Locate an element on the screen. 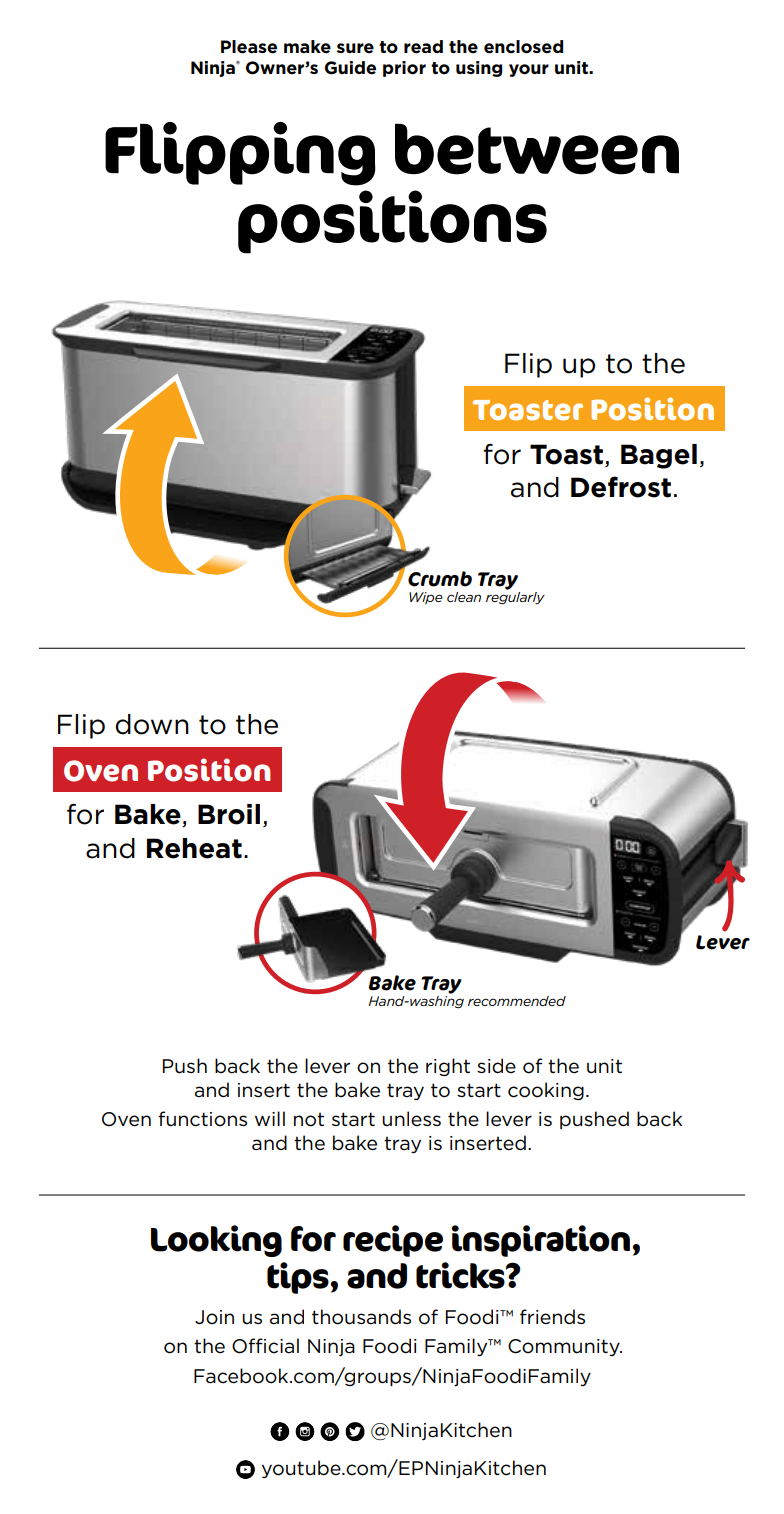 This screenshot has height=1514, width=784. your is located at coordinates (529, 70).
